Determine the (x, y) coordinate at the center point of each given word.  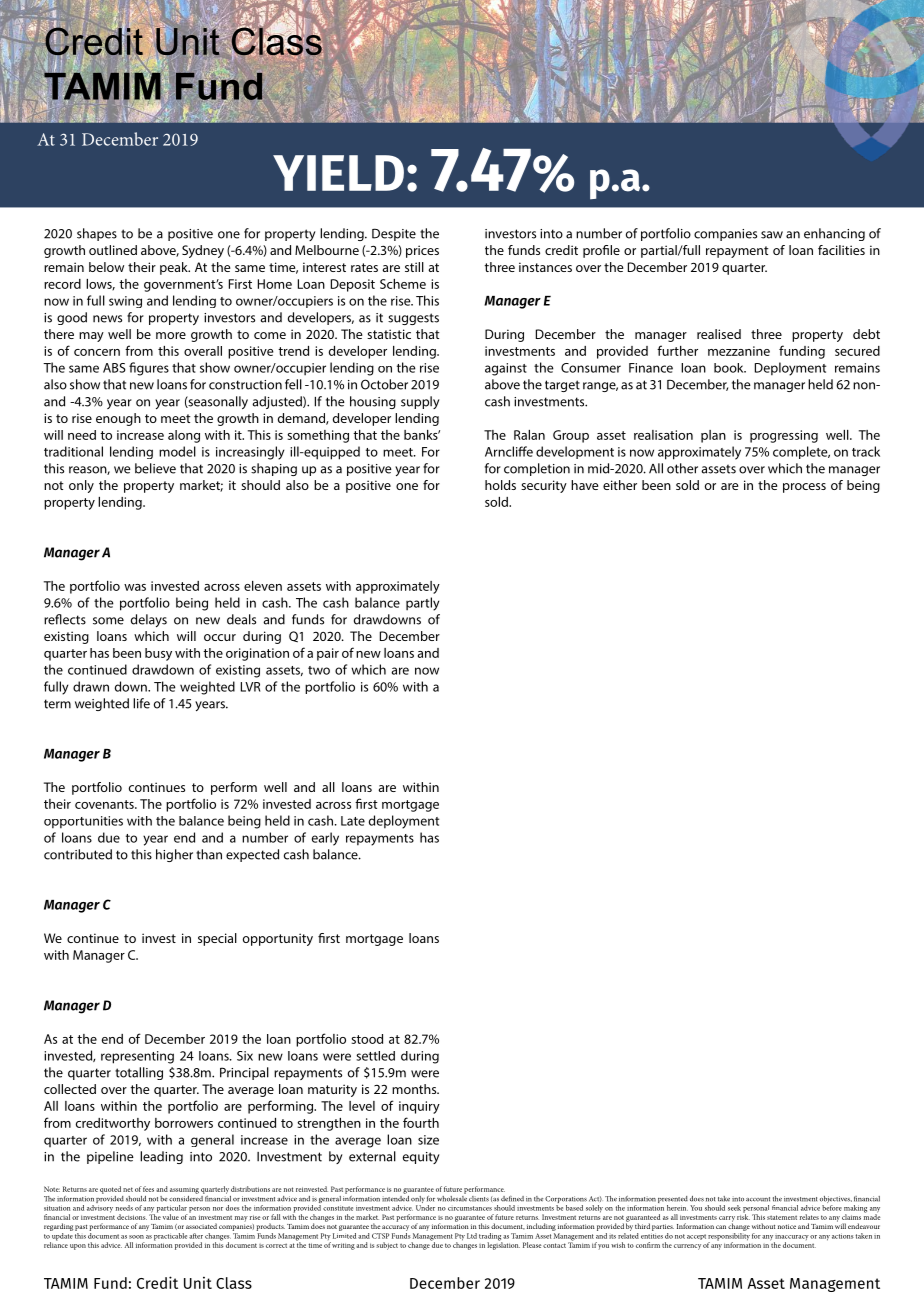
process (804, 488)
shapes (97, 234)
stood (367, 1039)
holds (500, 485)
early (325, 839)
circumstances (470, 1208)
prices (422, 251)
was (135, 587)
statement (782, 1217)
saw (772, 235)
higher (174, 855)
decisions (132, 1217)
